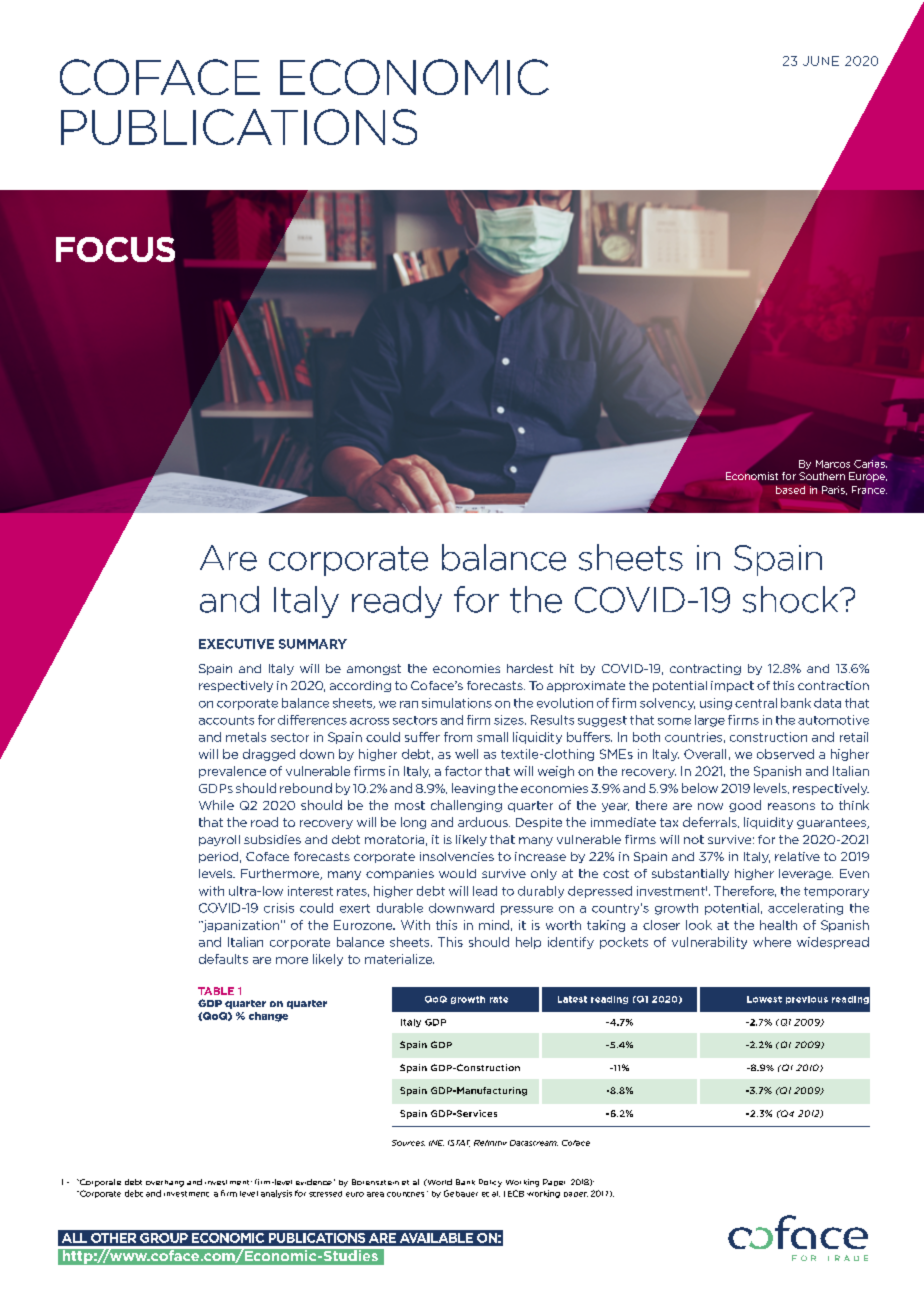  Describe the element at coordinates (530, 668) in the screenshot. I see `hardest` at that location.
